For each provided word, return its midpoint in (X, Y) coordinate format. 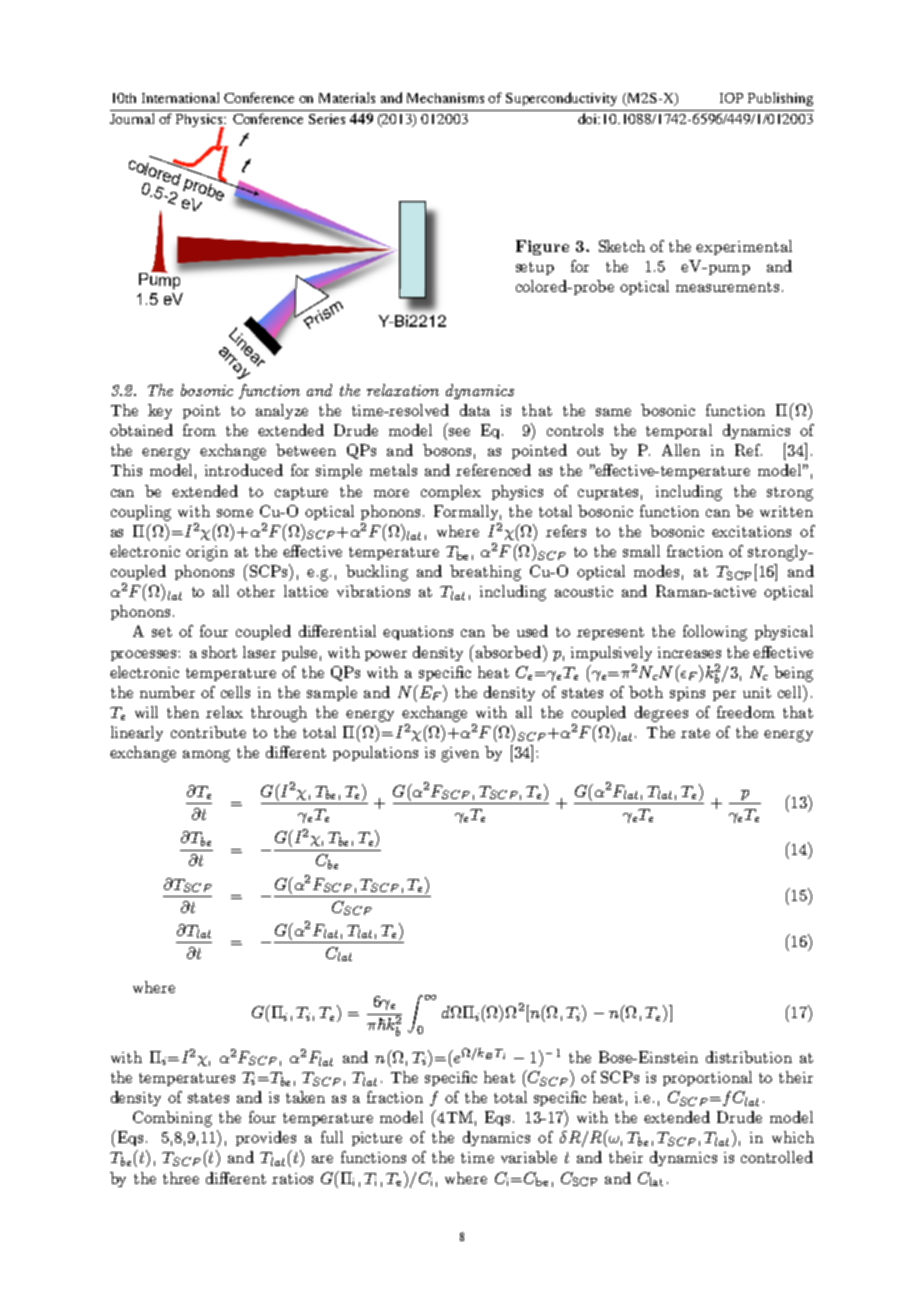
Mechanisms (445, 98)
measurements (727, 287)
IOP (731, 98)
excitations (751, 531)
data (475, 410)
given (460, 754)
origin (207, 553)
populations (375, 753)
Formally (467, 512)
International (180, 97)
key (160, 411)
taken (305, 1097)
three (181, 1178)
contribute (208, 732)
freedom (746, 712)
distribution (749, 1057)
